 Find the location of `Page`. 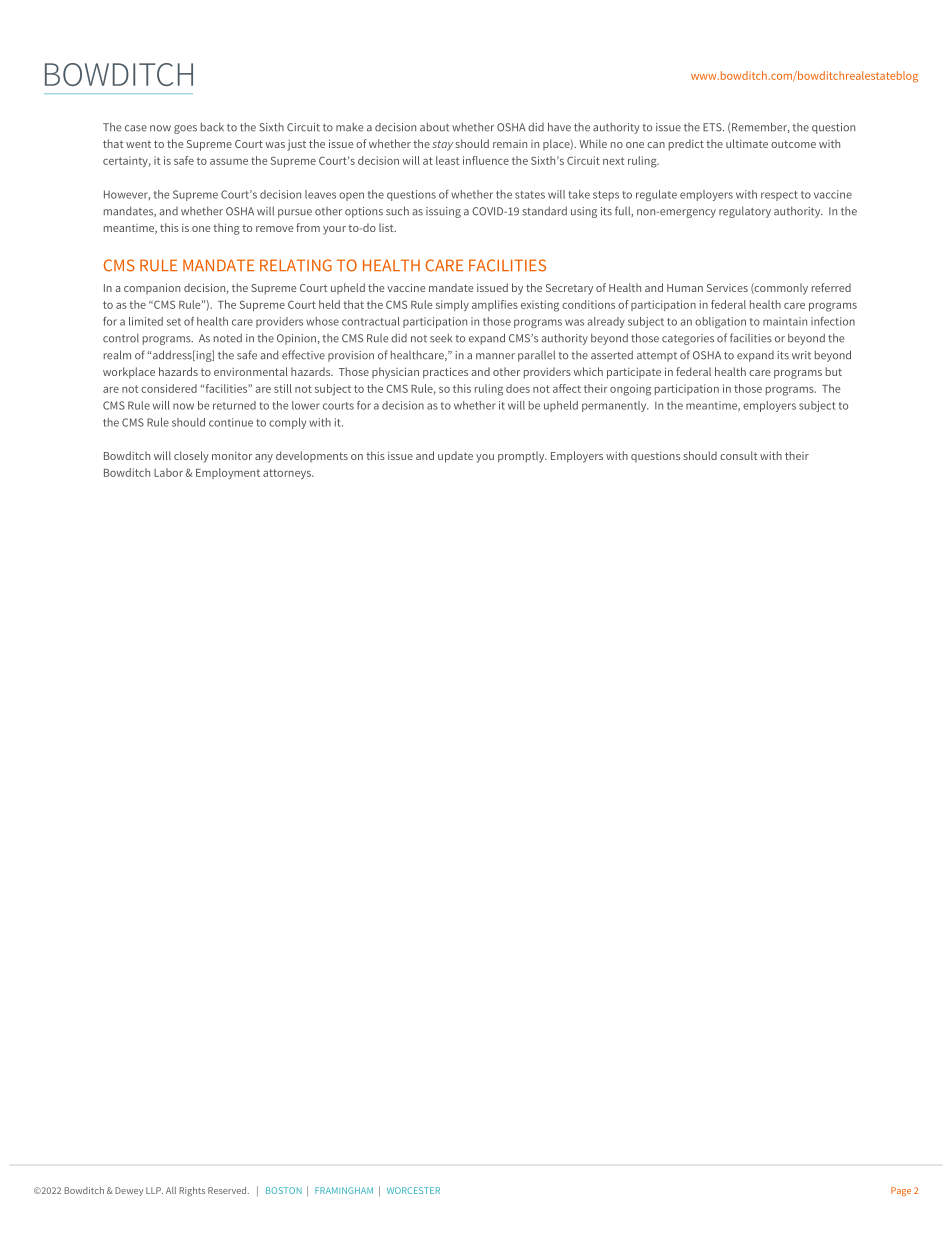

Page is located at coordinates (901, 1191).
